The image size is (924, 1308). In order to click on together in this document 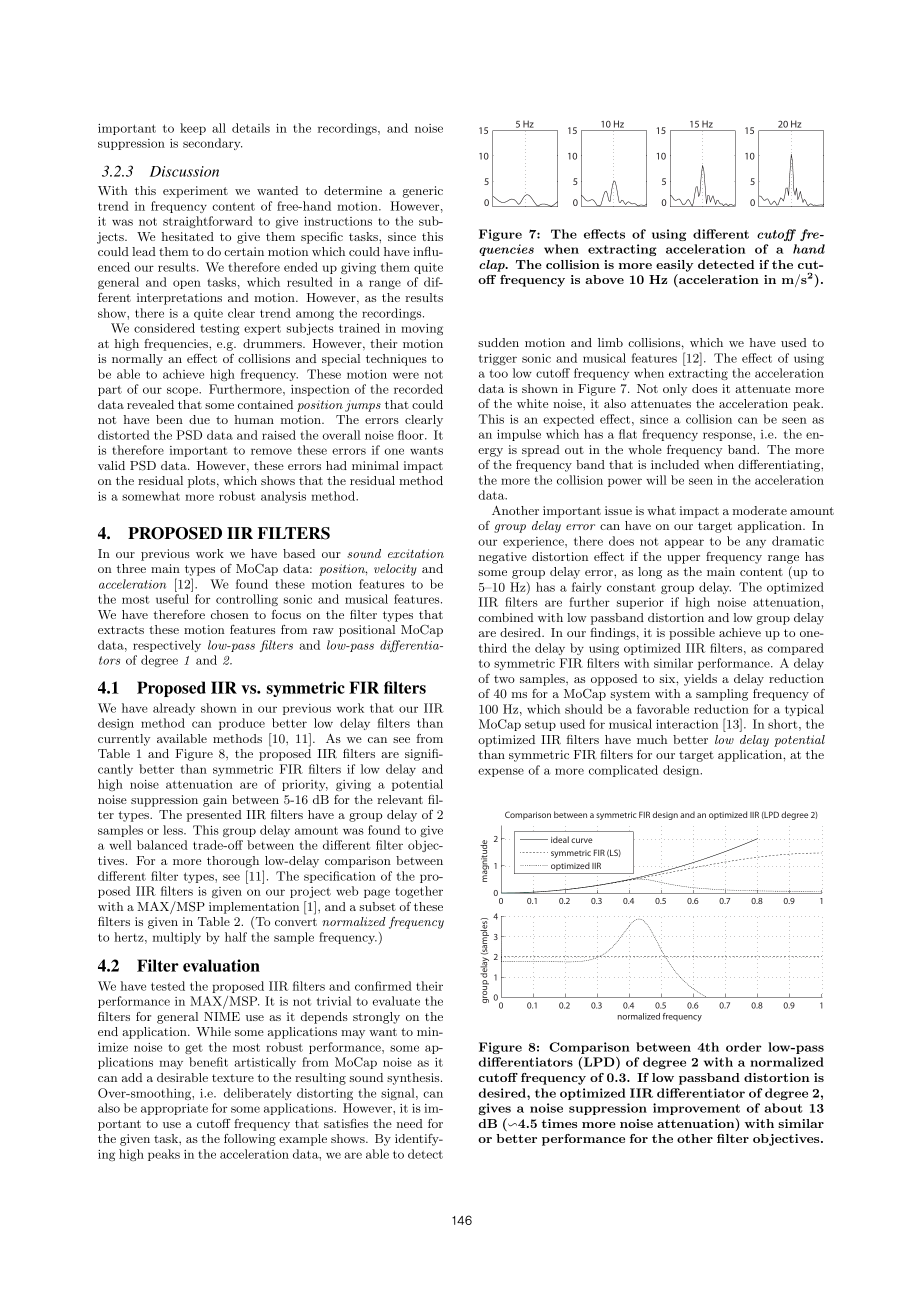, I will do `click(419, 892)`.
